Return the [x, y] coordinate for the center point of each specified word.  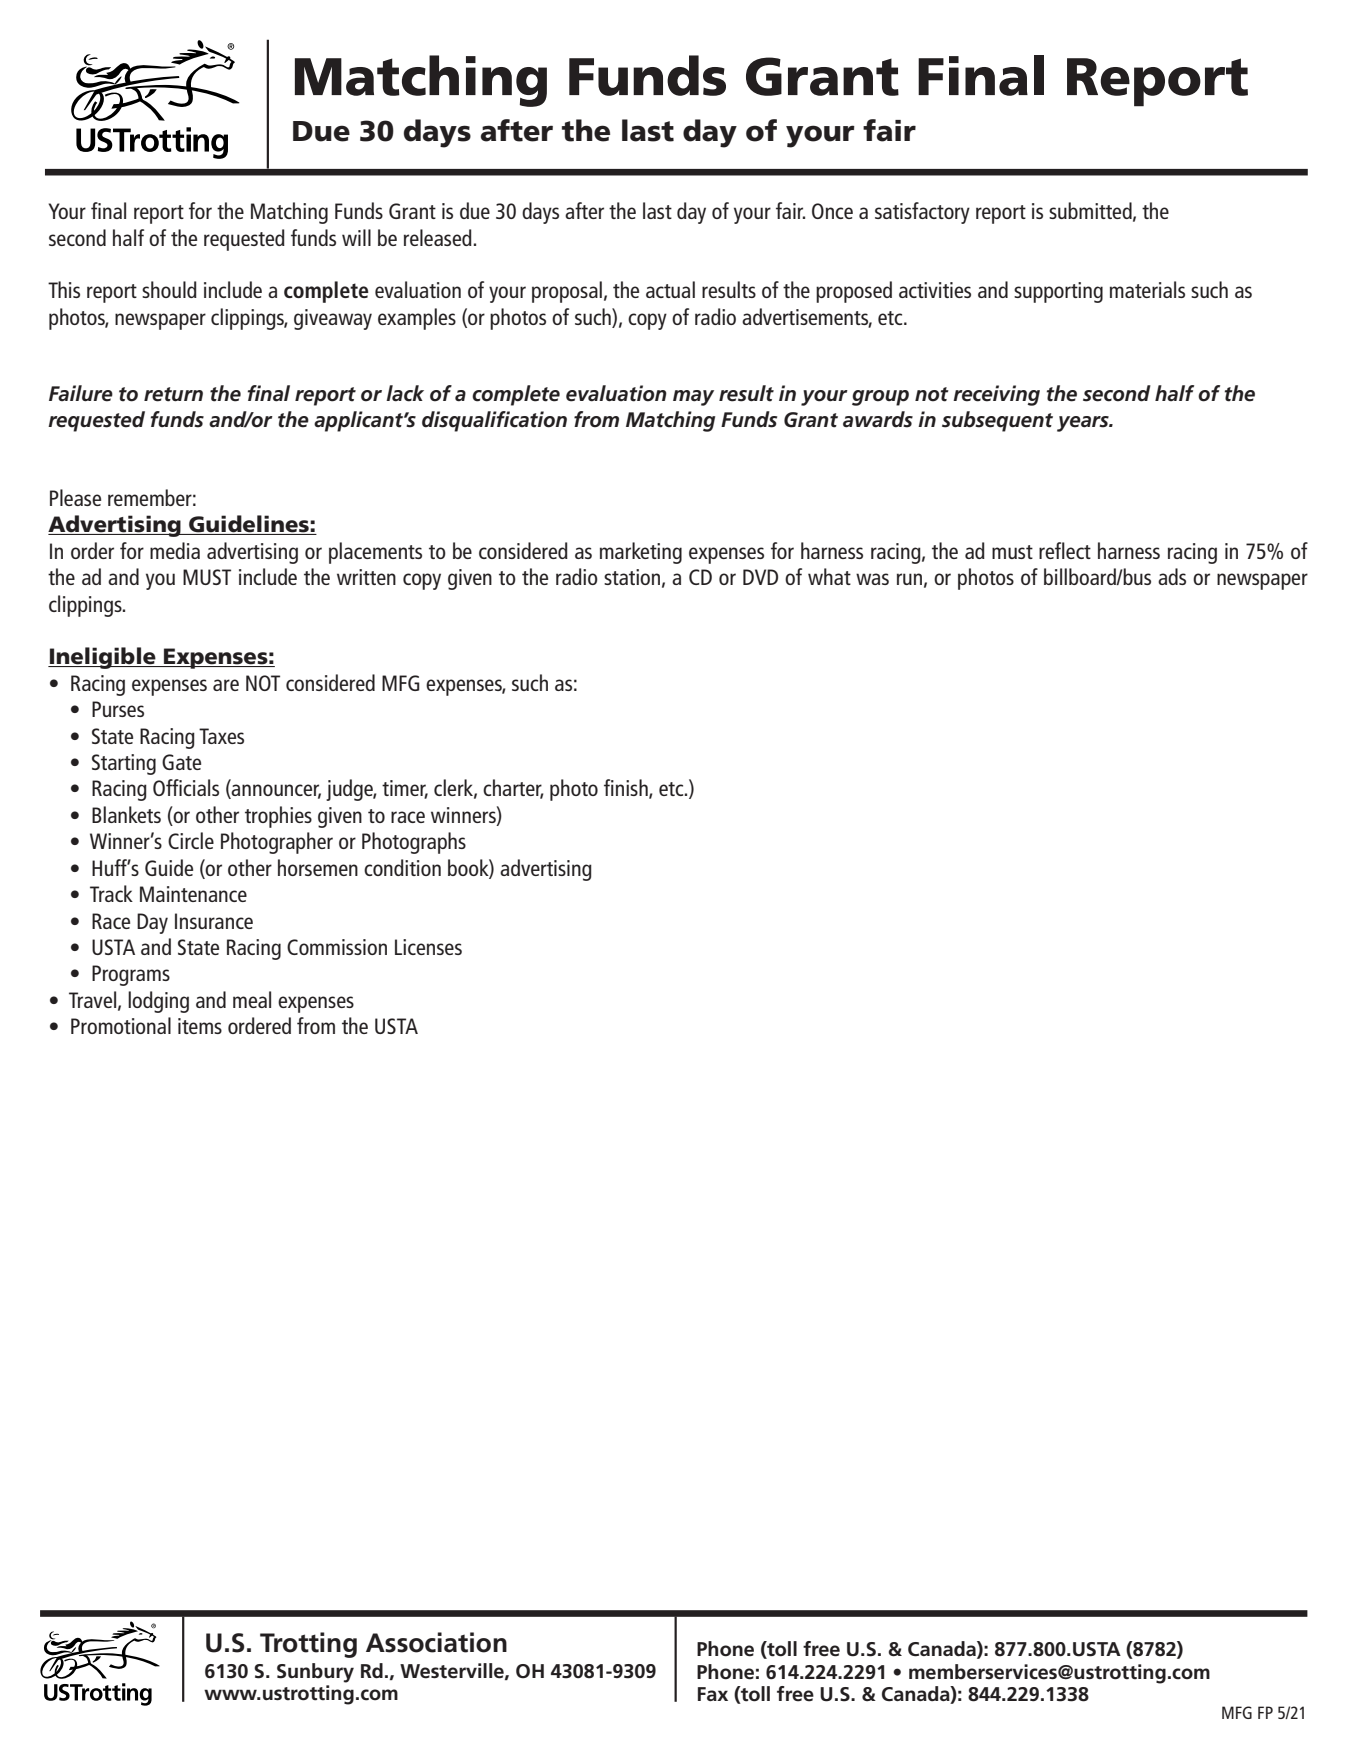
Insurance [214, 921]
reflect [1065, 550]
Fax [713, 1694]
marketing [641, 553]
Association [436, 1642]
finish [627, 789]
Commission [337, 947]
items [200, 1026]
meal [252, 999]
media [175, 550]
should [169, 289]
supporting [1058, 292]
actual [670, 289]
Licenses [428, 947]
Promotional [121, 1025]
